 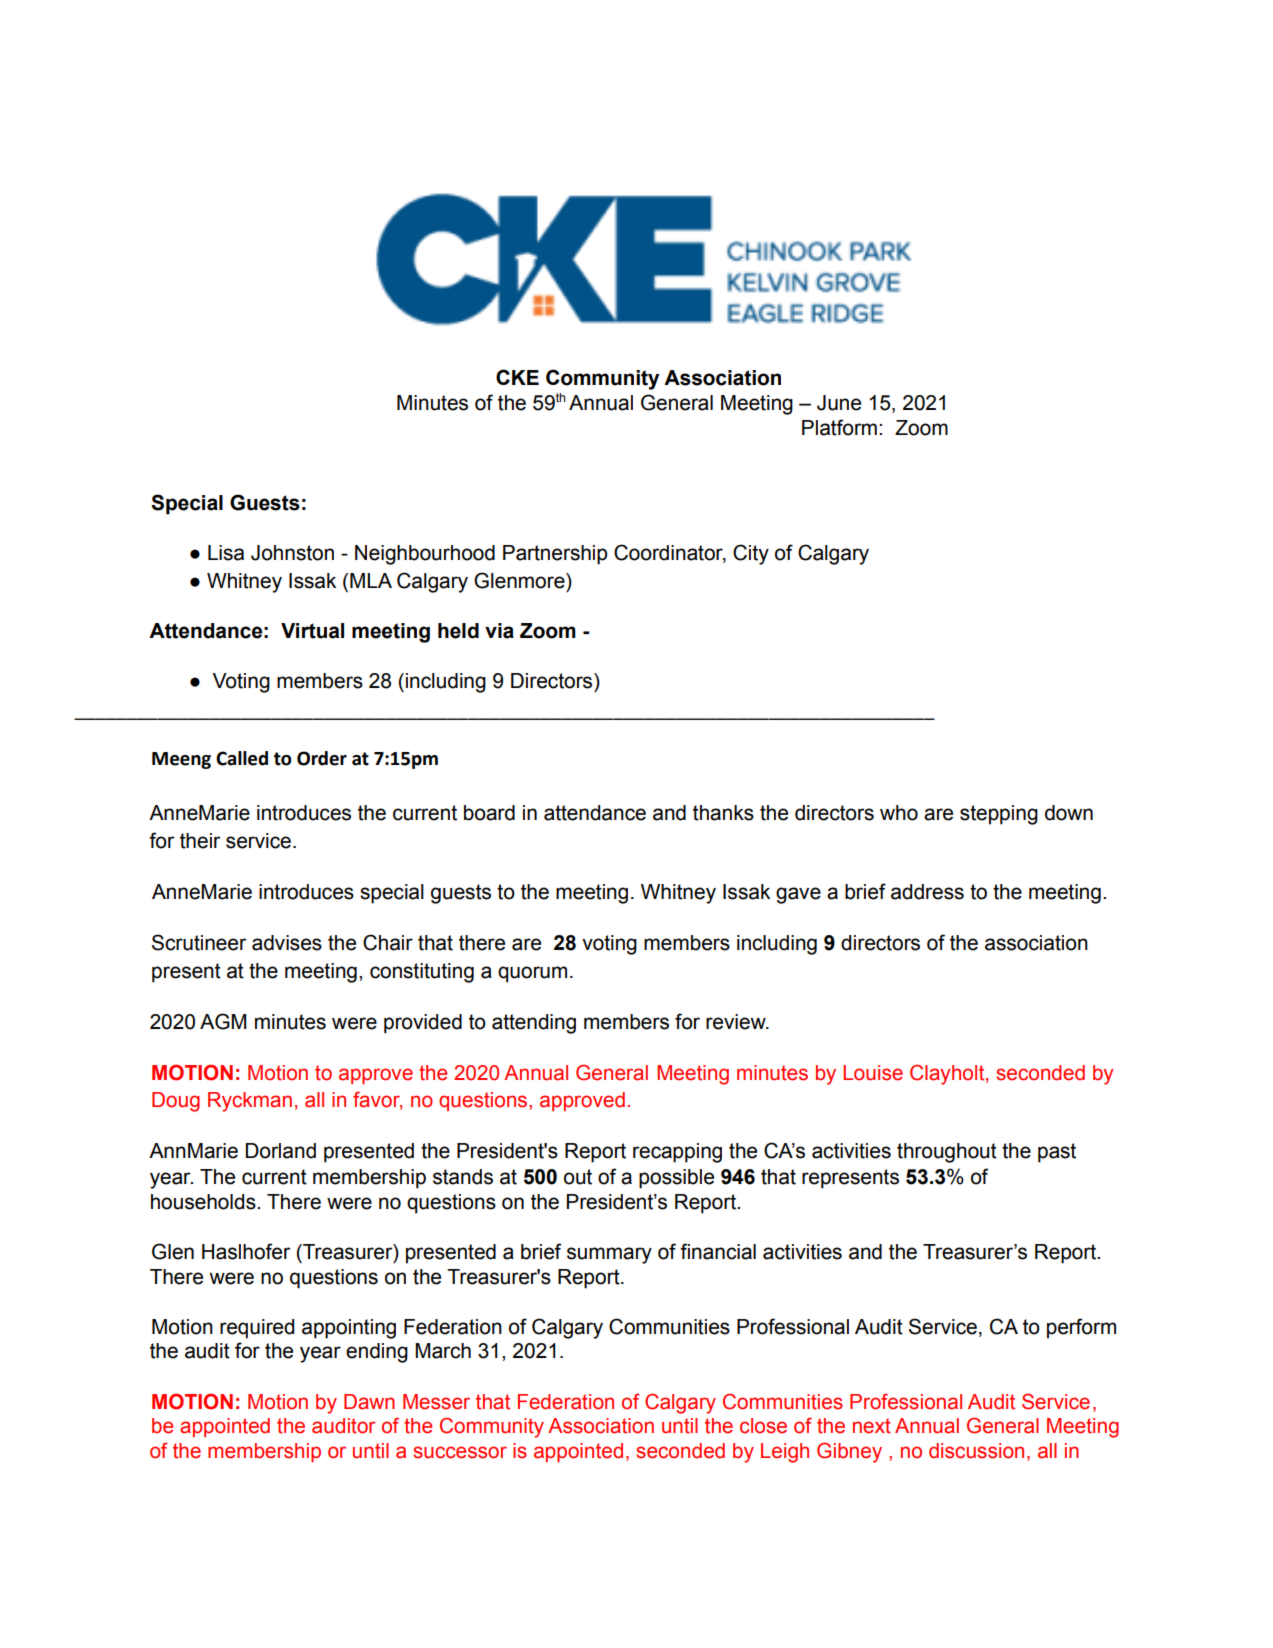 I want to click on address, so click(x=927, y=892).
